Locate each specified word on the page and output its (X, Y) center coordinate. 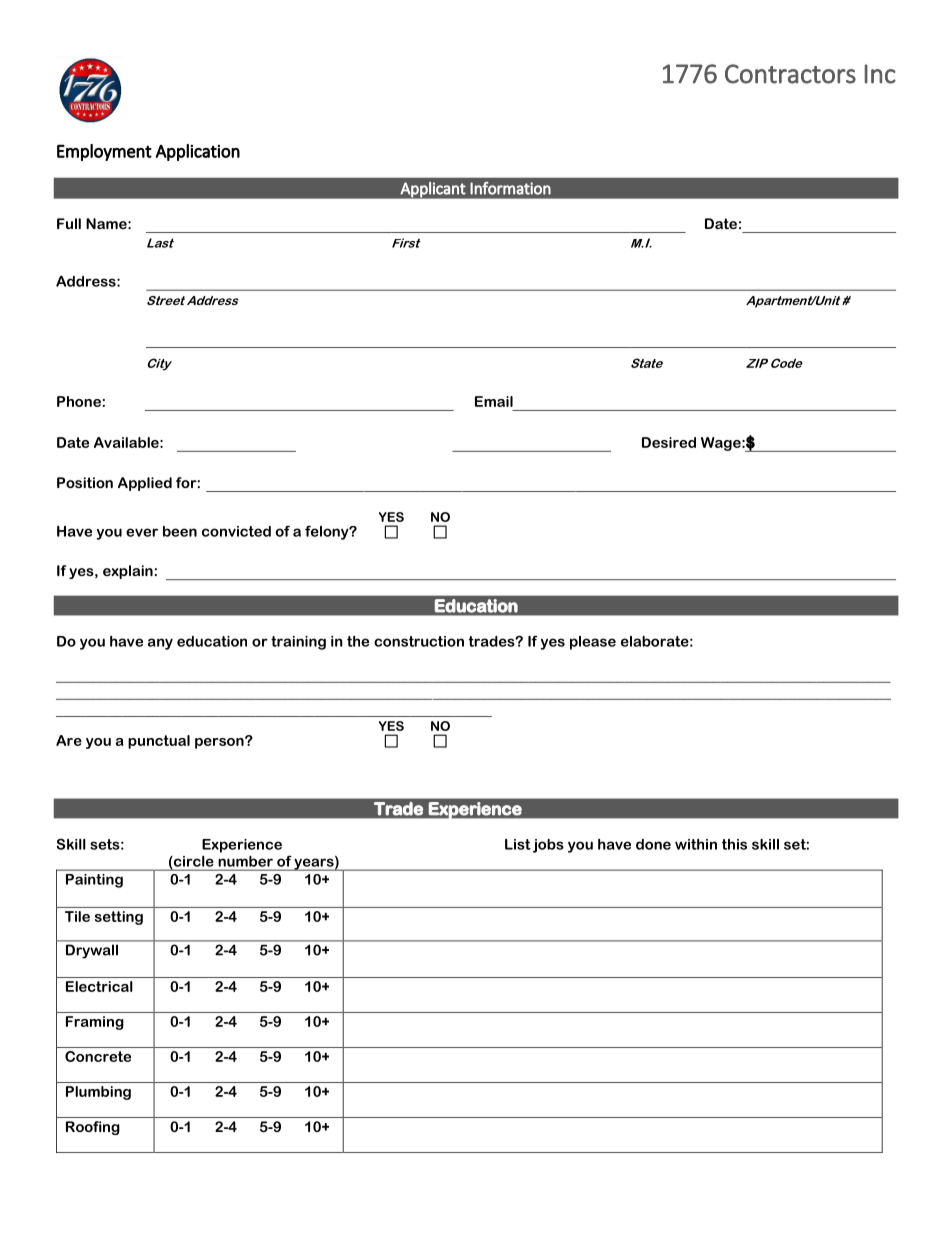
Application (198, 152)
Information (510, 188)
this (734, 844)
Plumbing (98, 1093)
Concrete (98, 1056)
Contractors (790, 74)
